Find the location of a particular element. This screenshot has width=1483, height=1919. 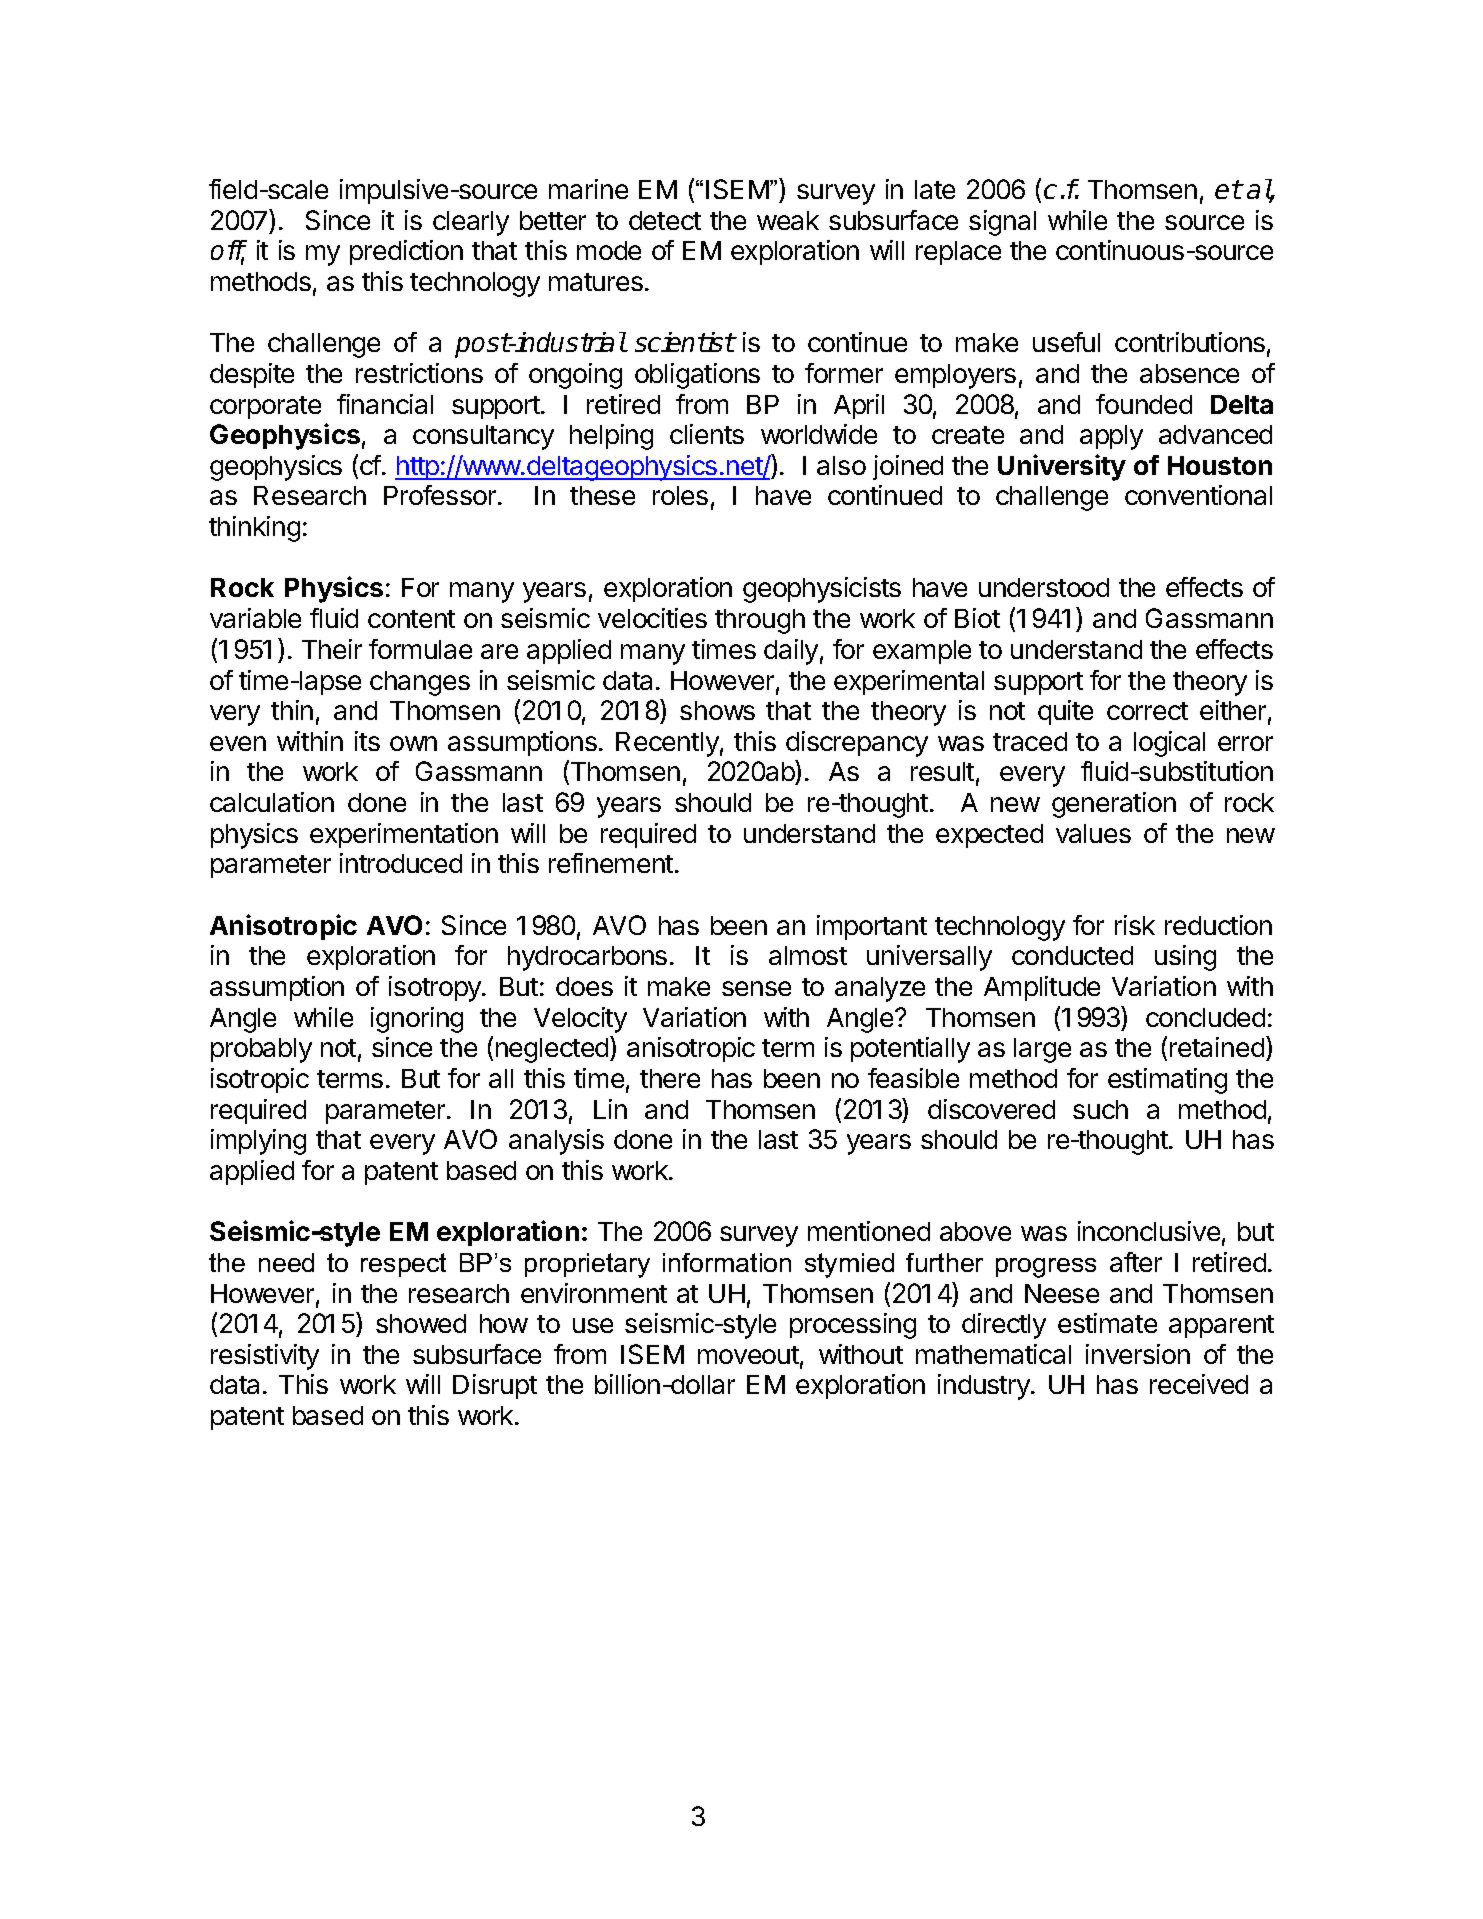

its is located at coordinates (367, 741).
